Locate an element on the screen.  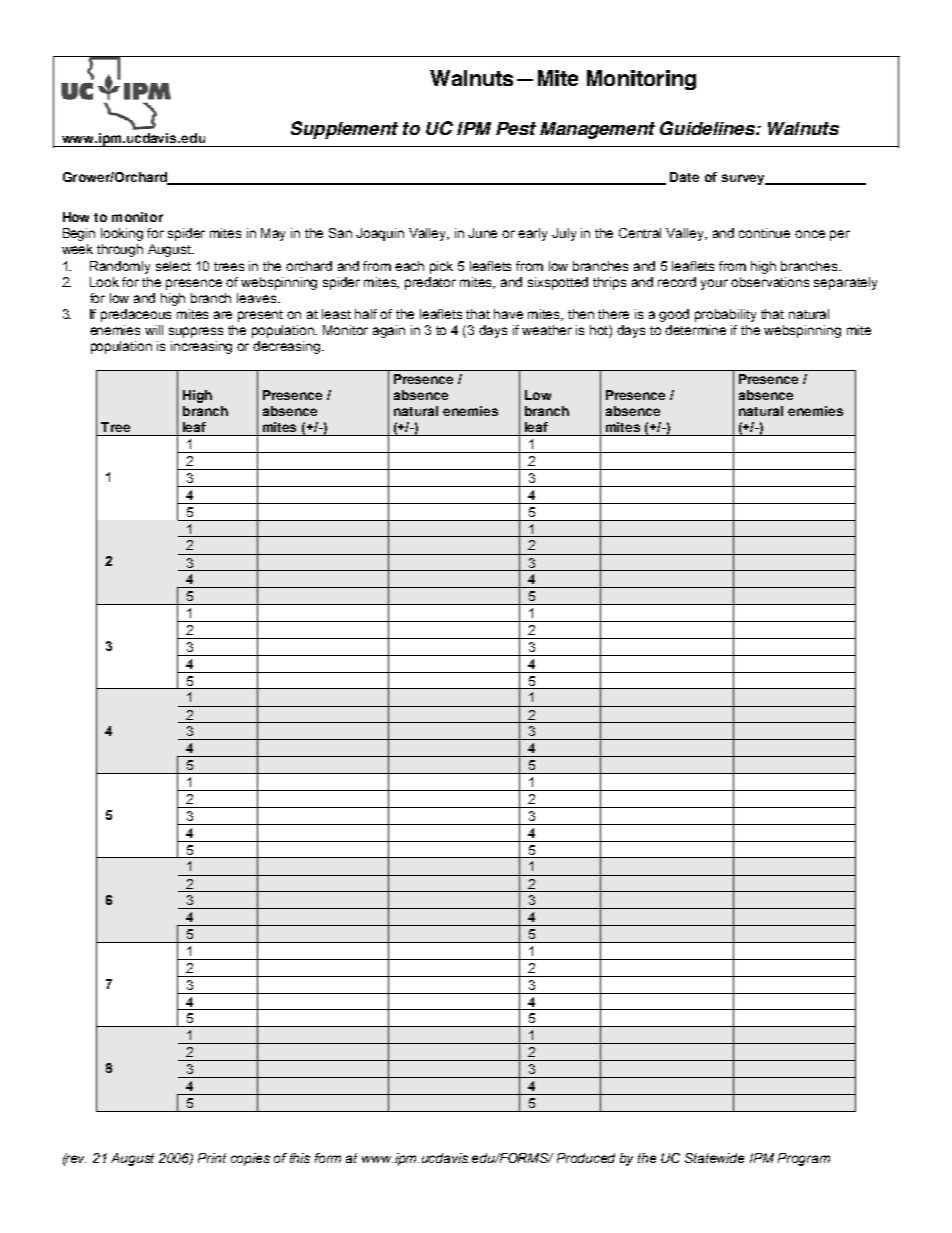
Joaquin is located at coordinates (380, 234).
